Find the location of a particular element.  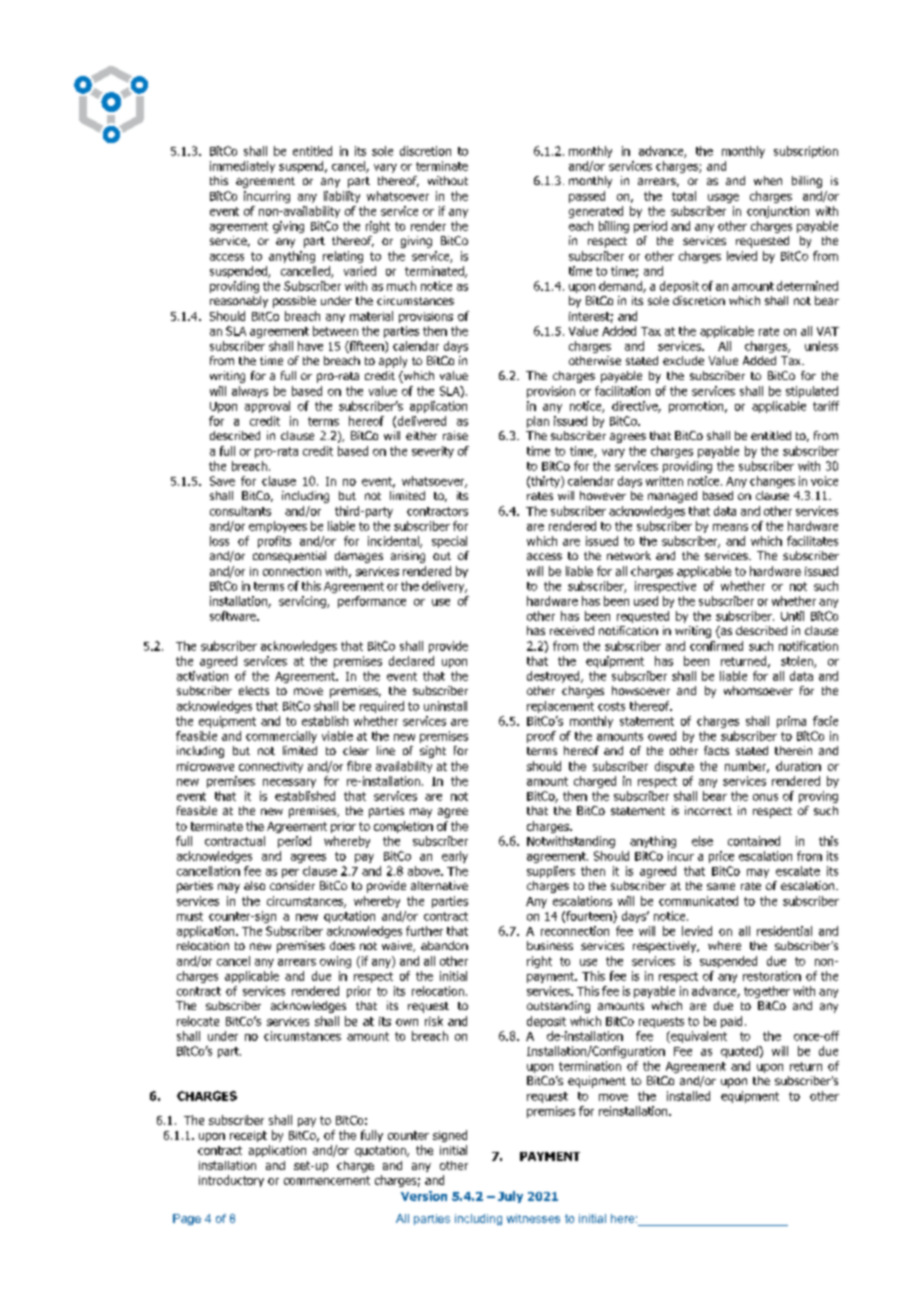

immediately is located at coordinates (242, 167).
